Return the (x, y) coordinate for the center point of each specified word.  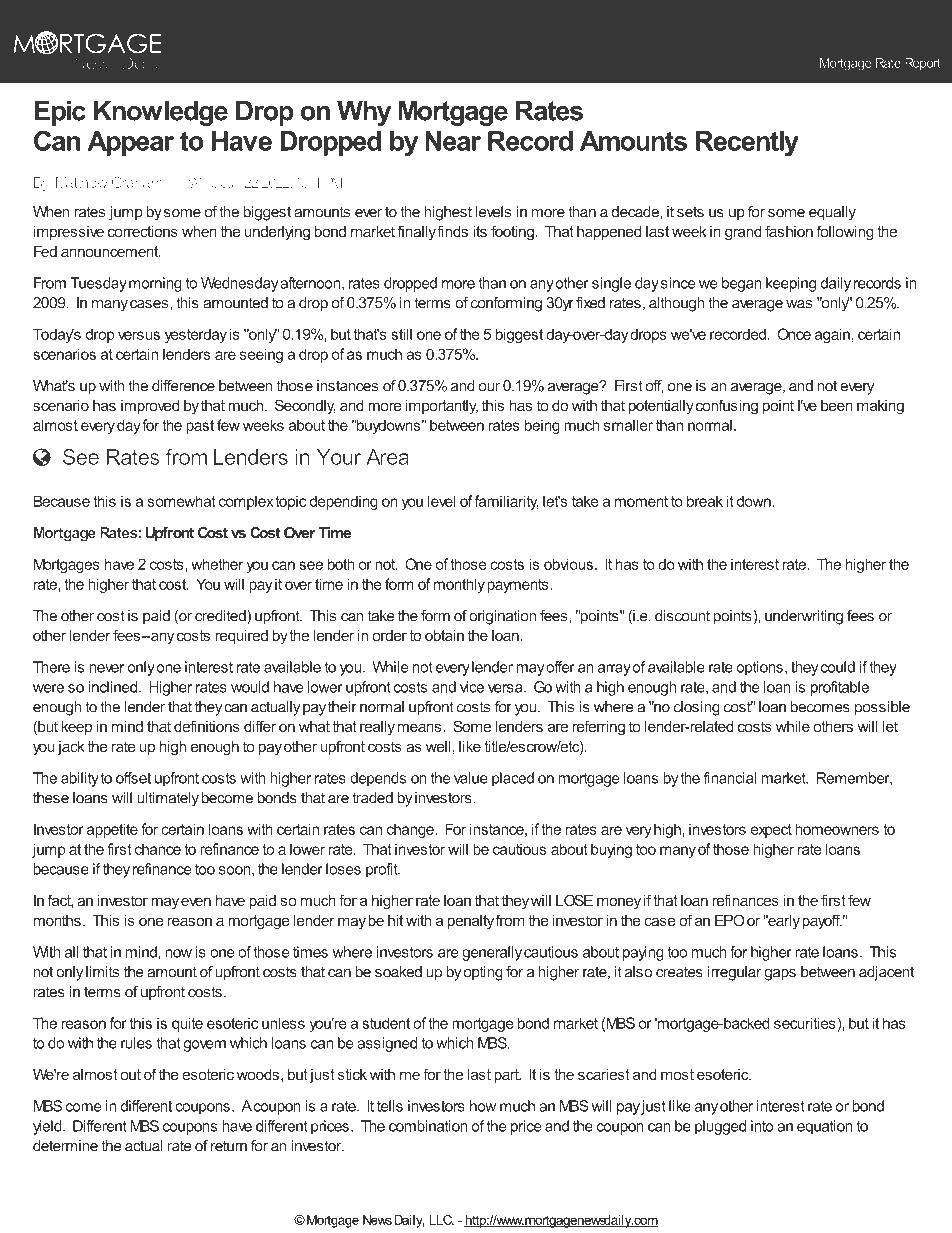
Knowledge (161, 113)
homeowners (837, 829)
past (200, 427)
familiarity (507, 502)
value (471, 778)
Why (364, 113)
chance (158, 849)
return (229, 1146)
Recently (747, 143)
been (837, 405)
